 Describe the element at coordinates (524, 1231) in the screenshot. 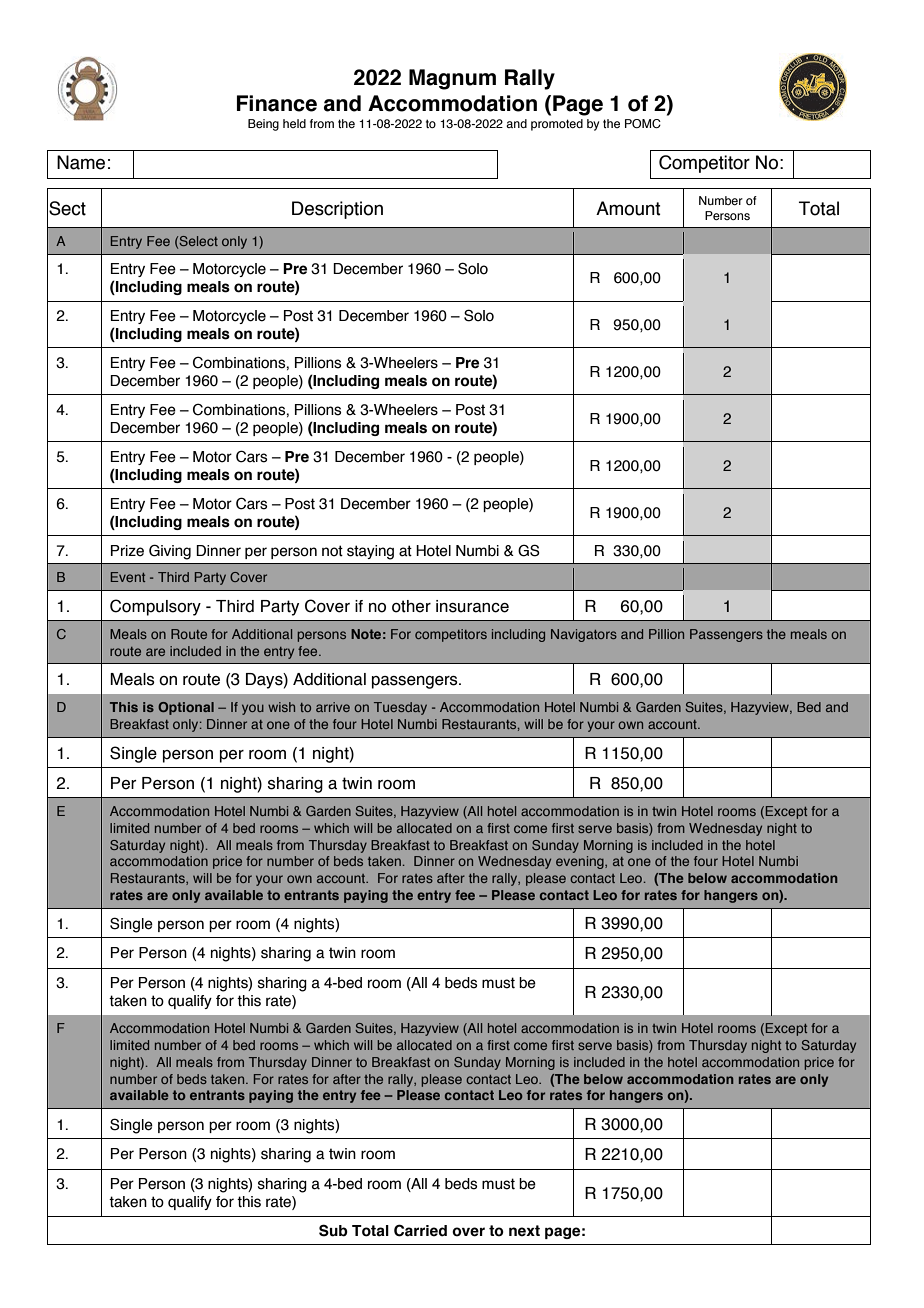

I see `next` at that location.
